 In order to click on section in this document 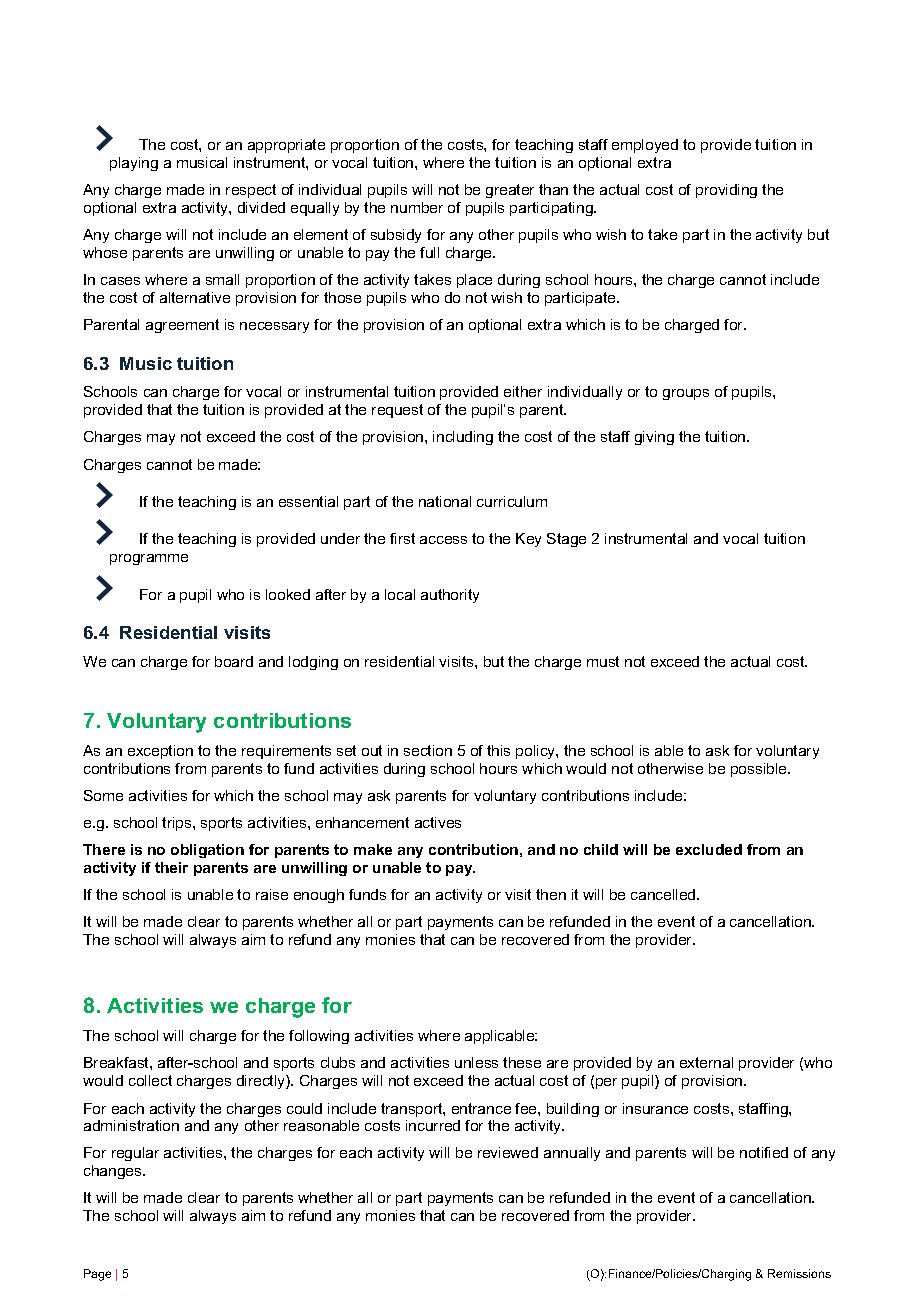, I will do `click(428, 750)`.
